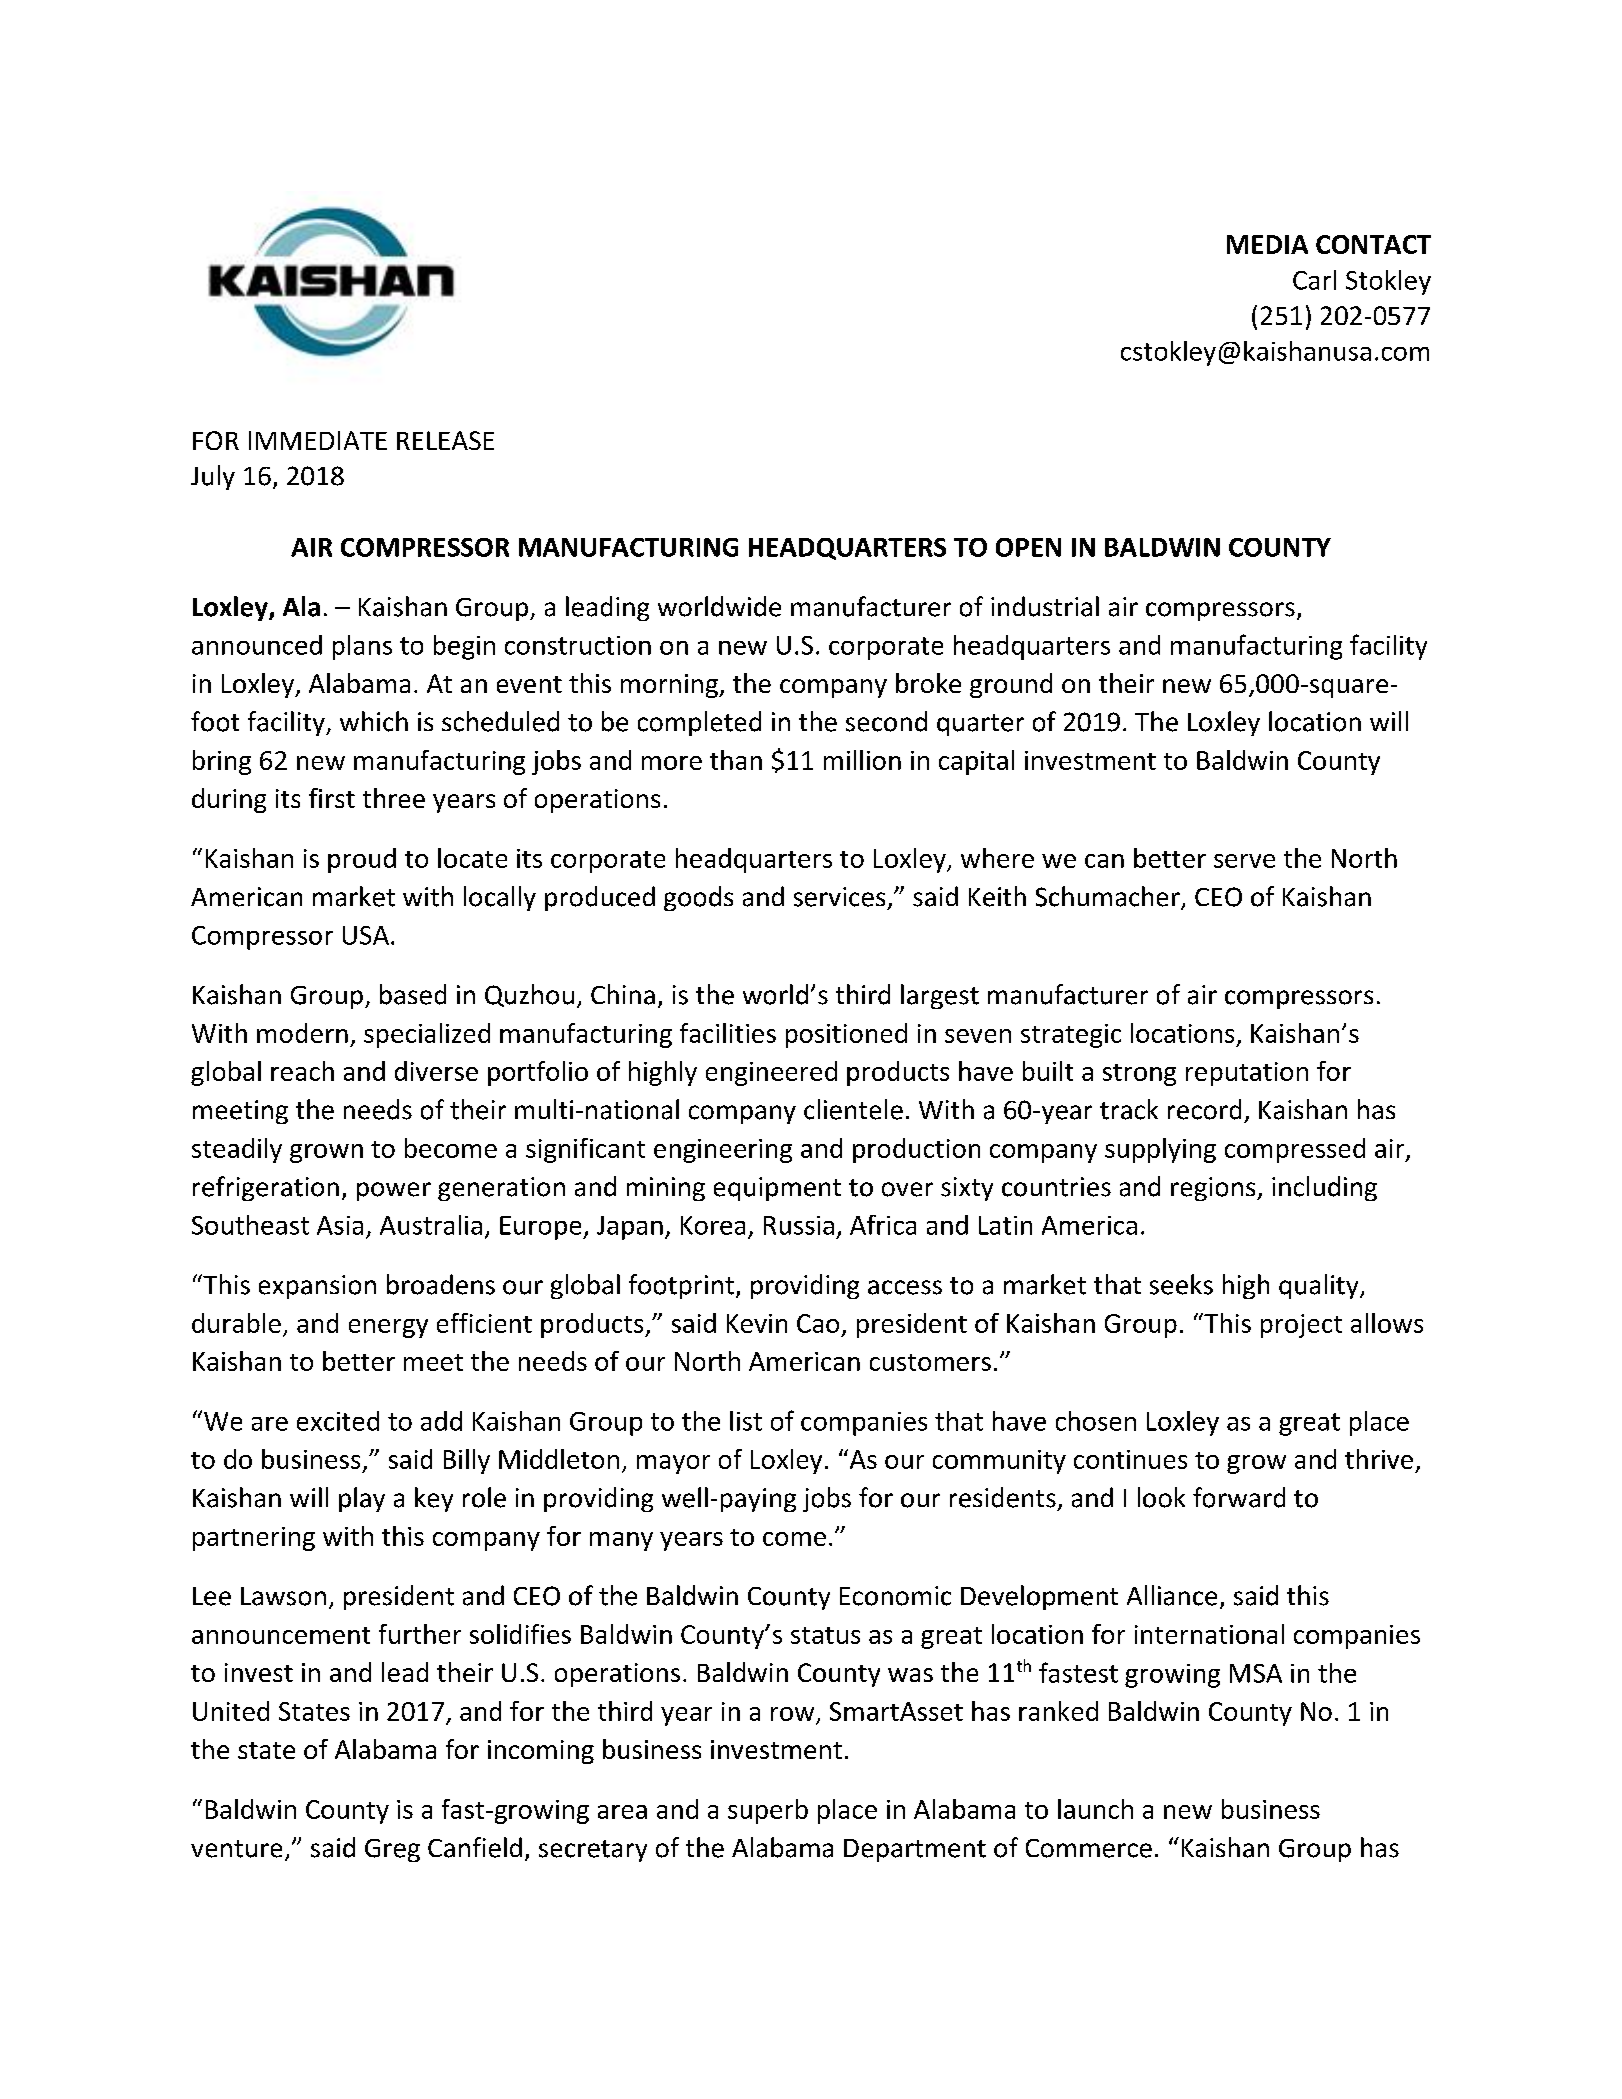  What do you see at coordinates (392, 1850) in the image?
I see `Greg` at bounding box center [392, 1850].
